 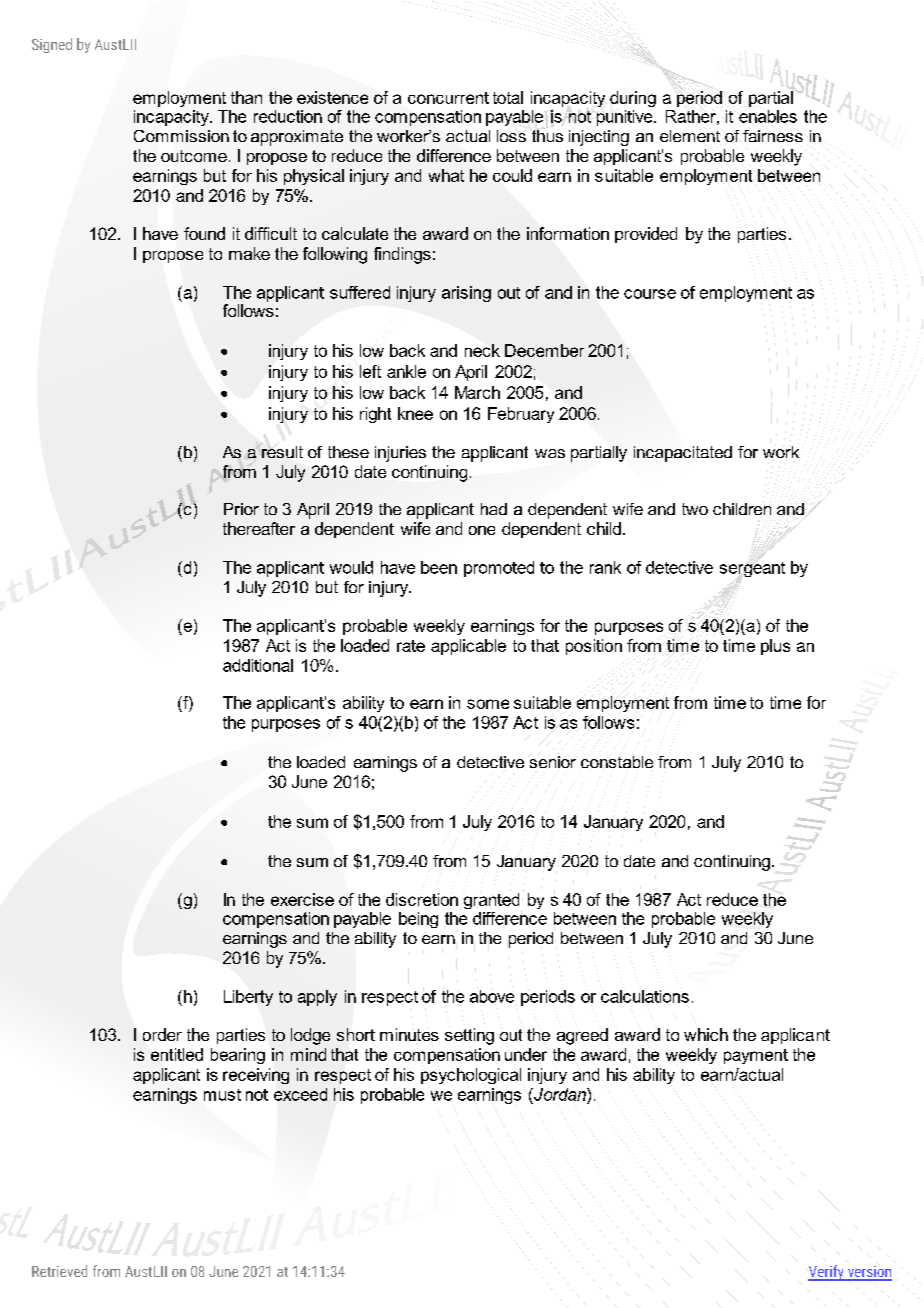 What do you see at coordinates (488, 704) in the page?
I see `some` at bounding box center [488, 704].
